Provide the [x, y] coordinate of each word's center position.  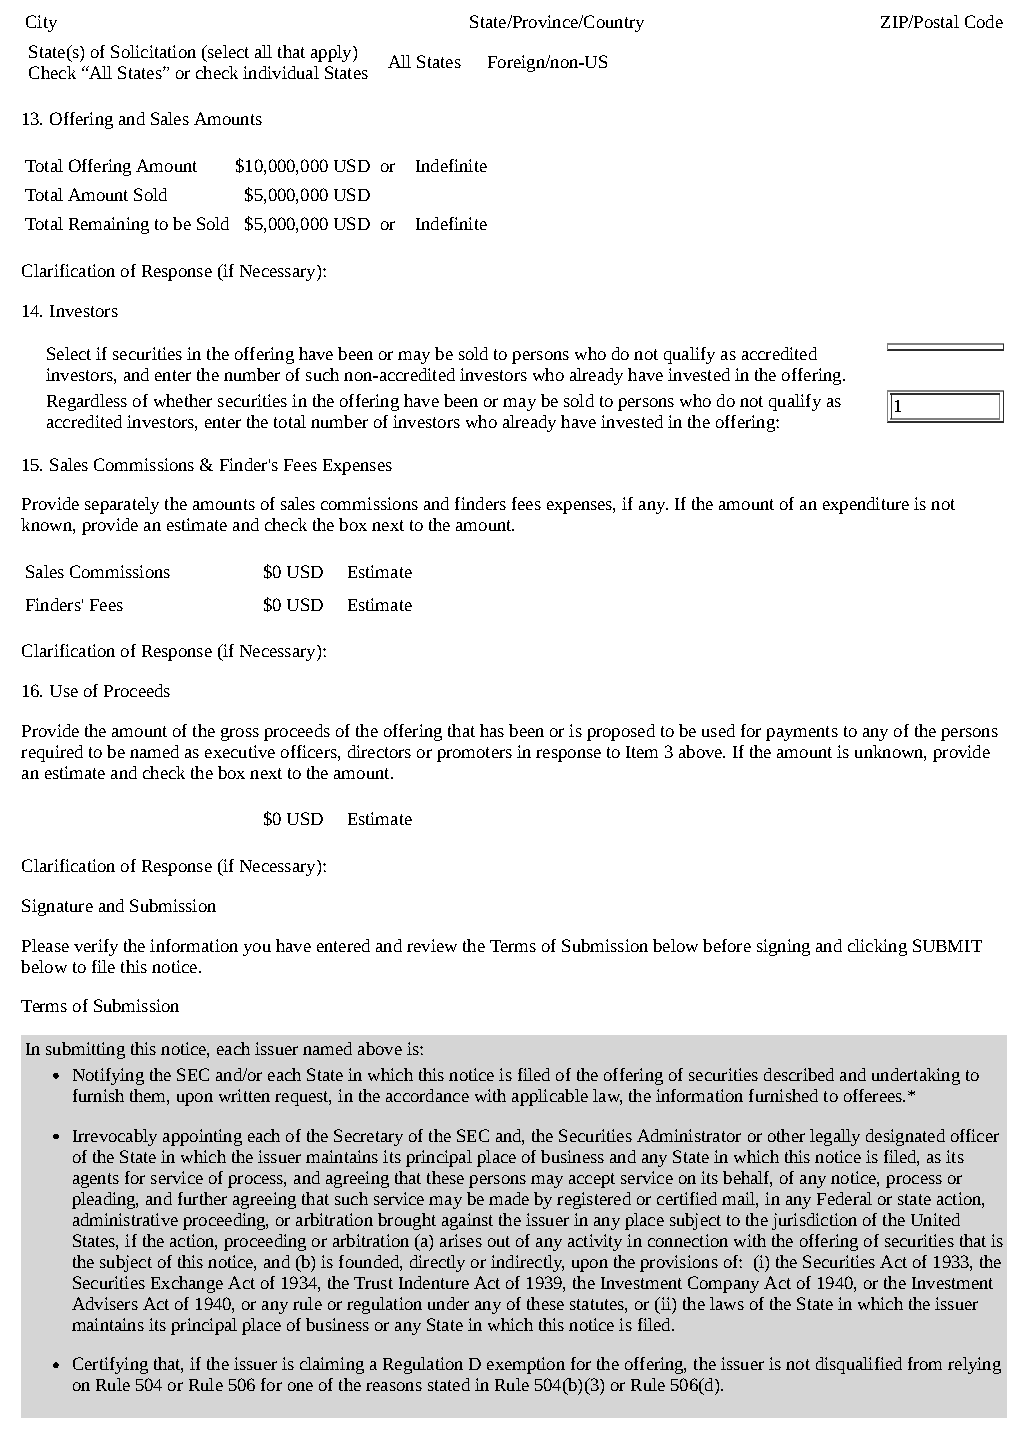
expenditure [866, 505]
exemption [526, 1365]
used [718, 730]
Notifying [108, 1076]
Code [984, 21]
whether [183, 400]
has [492, 730]
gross [240, 734]
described [799, 1074]
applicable [550, 1097]
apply [332, 53]
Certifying [110, 1365]
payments [802, 733]
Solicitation [153, 51]
